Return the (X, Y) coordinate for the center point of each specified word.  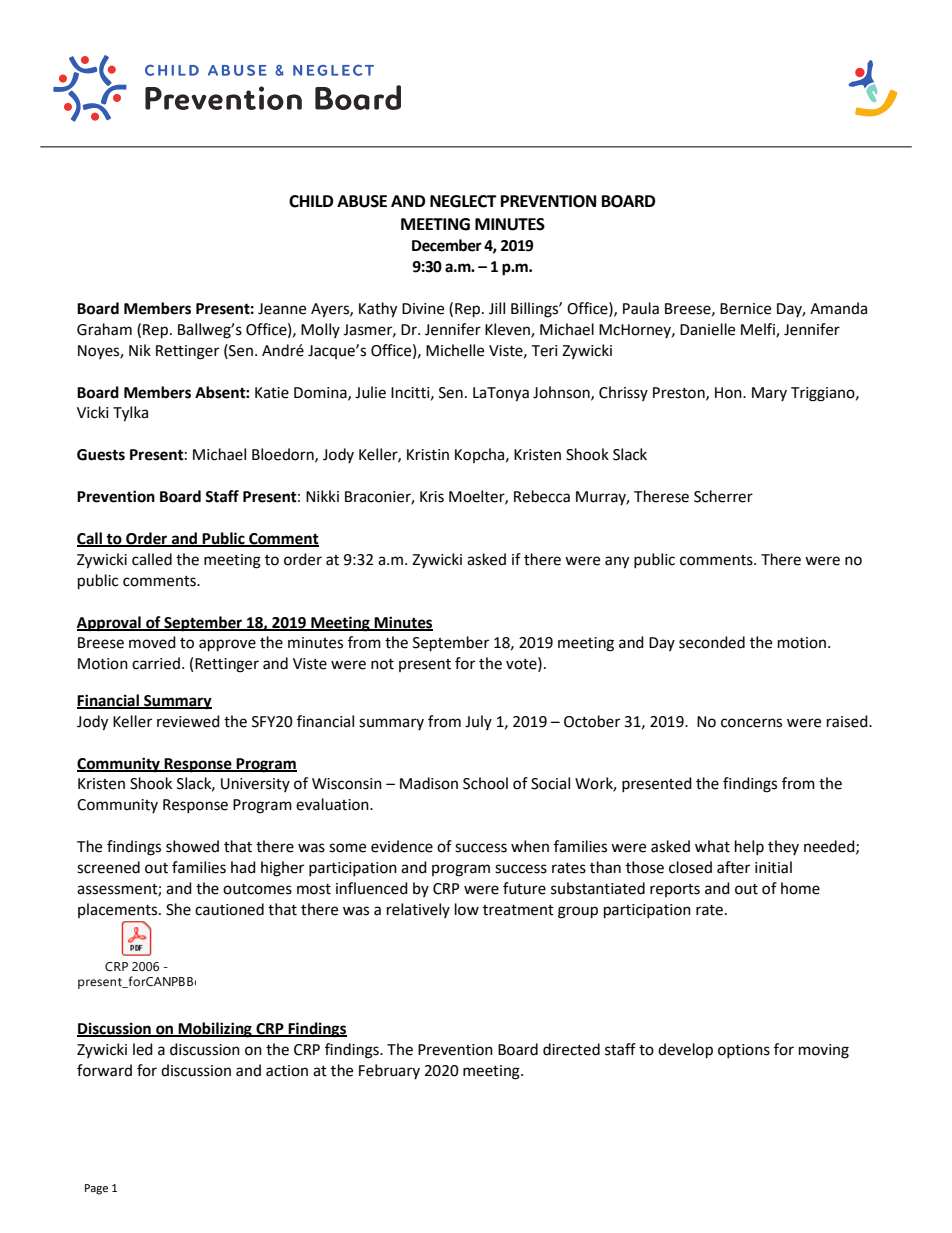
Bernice (745, 309)
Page (96, 1189)
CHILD (311, 201)
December (447, 245)
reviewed (188, 721)
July (478, 722)
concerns (751, 723)
